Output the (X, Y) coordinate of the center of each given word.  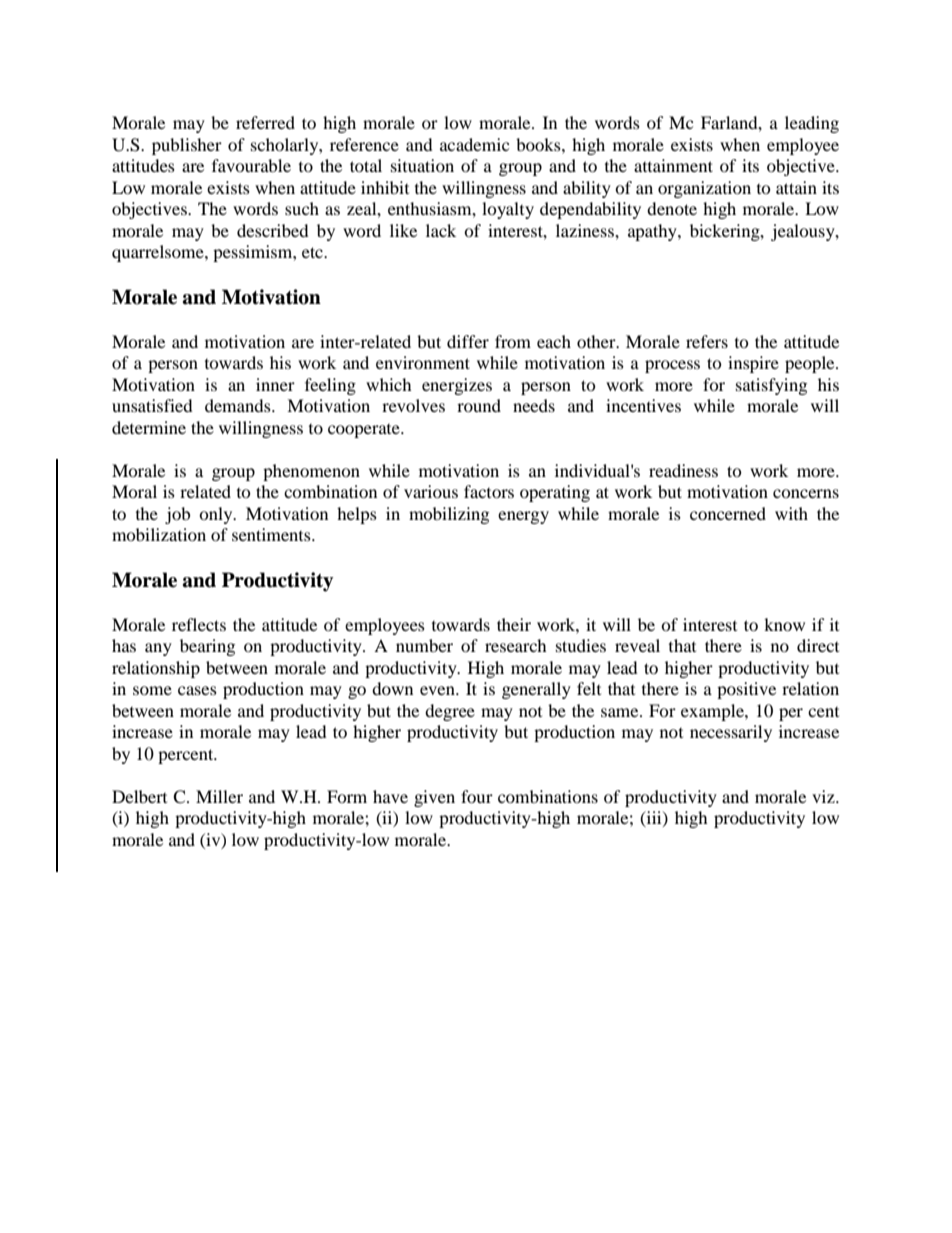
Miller (219, 796)
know (784, 624)
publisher (187, 146)
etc (313, 252)
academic (474, 144)
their (514, 624)
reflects (199, 624)
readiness (683, 470)
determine (149, 427)
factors (489, 491)
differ (468, 341)
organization (704, 189)
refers (707, 341)
